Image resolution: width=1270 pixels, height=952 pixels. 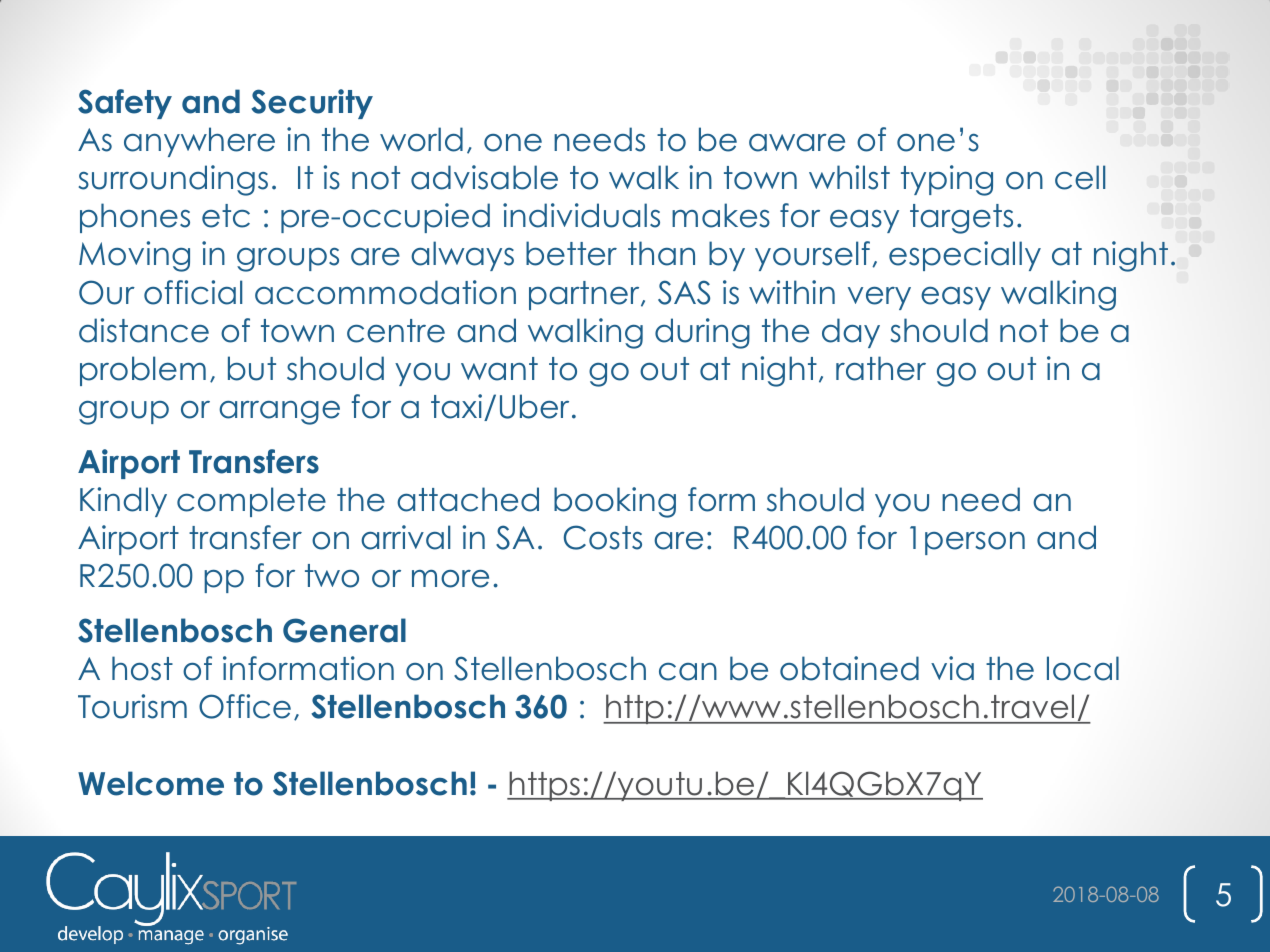 What do you see at coordinates (947, 180) in the screenshot?
I see `typing` at bounding box center [947, 180].
